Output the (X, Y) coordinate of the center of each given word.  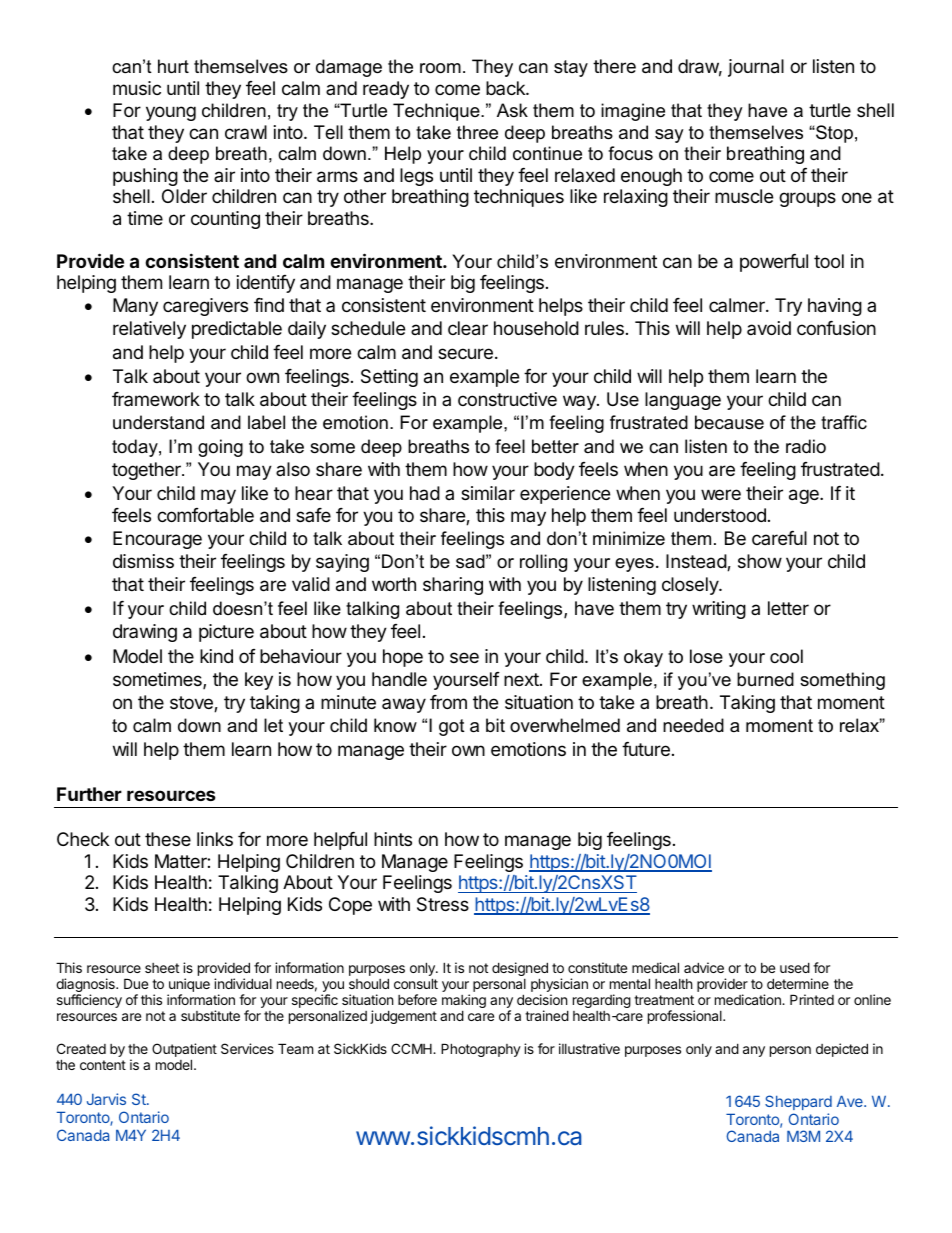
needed (693, 725)
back (506, 88)
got (452, 727)
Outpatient (184, 1051)
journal (756, 68)
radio (806, 446)
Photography (481, 1050)
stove (192, 704)
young (171, 113)
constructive (507, 399)
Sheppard (798, 1102)
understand (158, 422)
